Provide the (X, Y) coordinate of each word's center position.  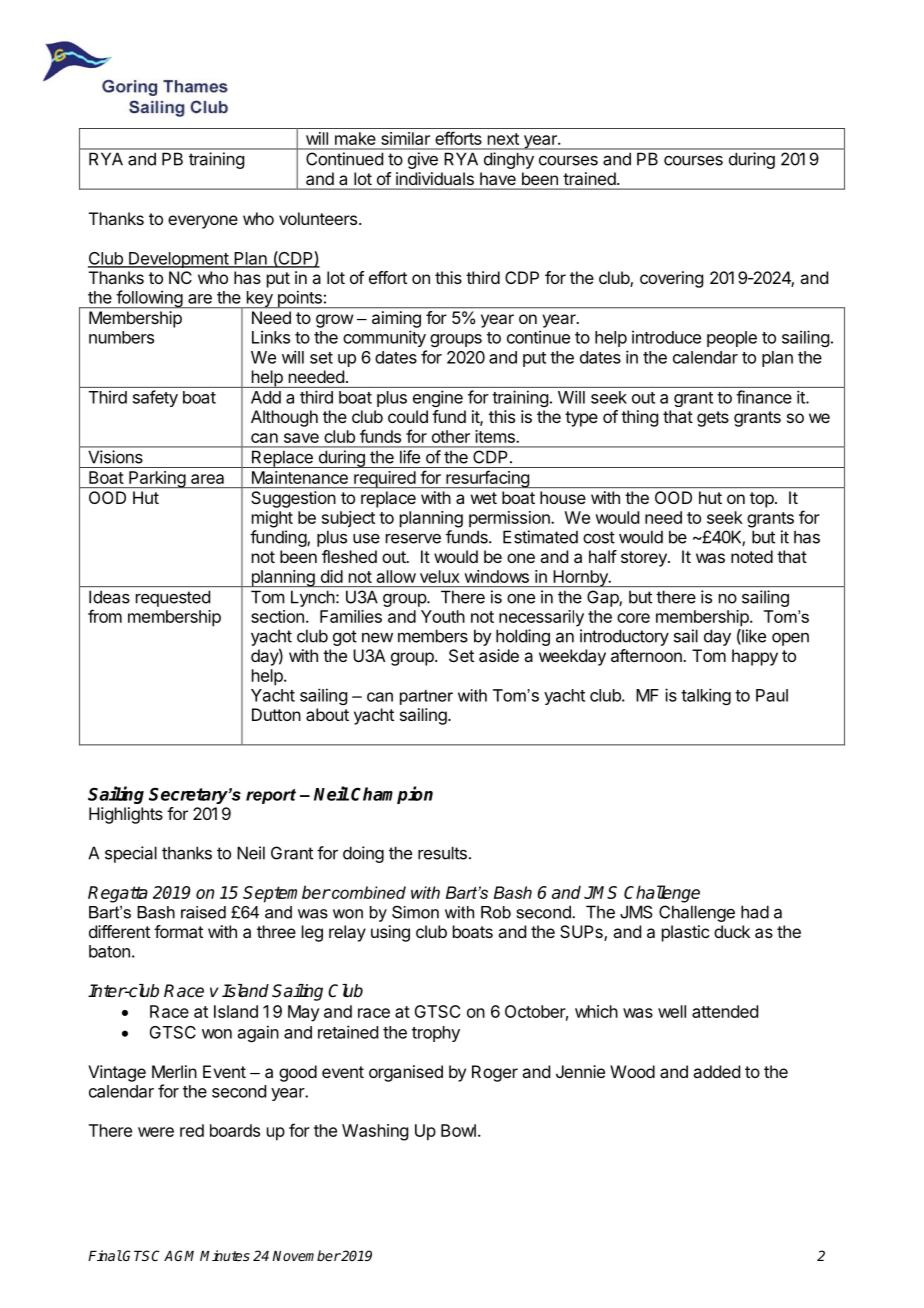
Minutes (225, 1255)
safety (155, 398)
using (390, 933)
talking (706, 696)
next (503, 139)
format (178, 931)
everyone (203, 222)
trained (590, 178)
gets (713, 419)
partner (426, 697)
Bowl (458, 1130)
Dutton (276, 714)
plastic (685, 933)
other (451, 436)
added (716, 1071)
